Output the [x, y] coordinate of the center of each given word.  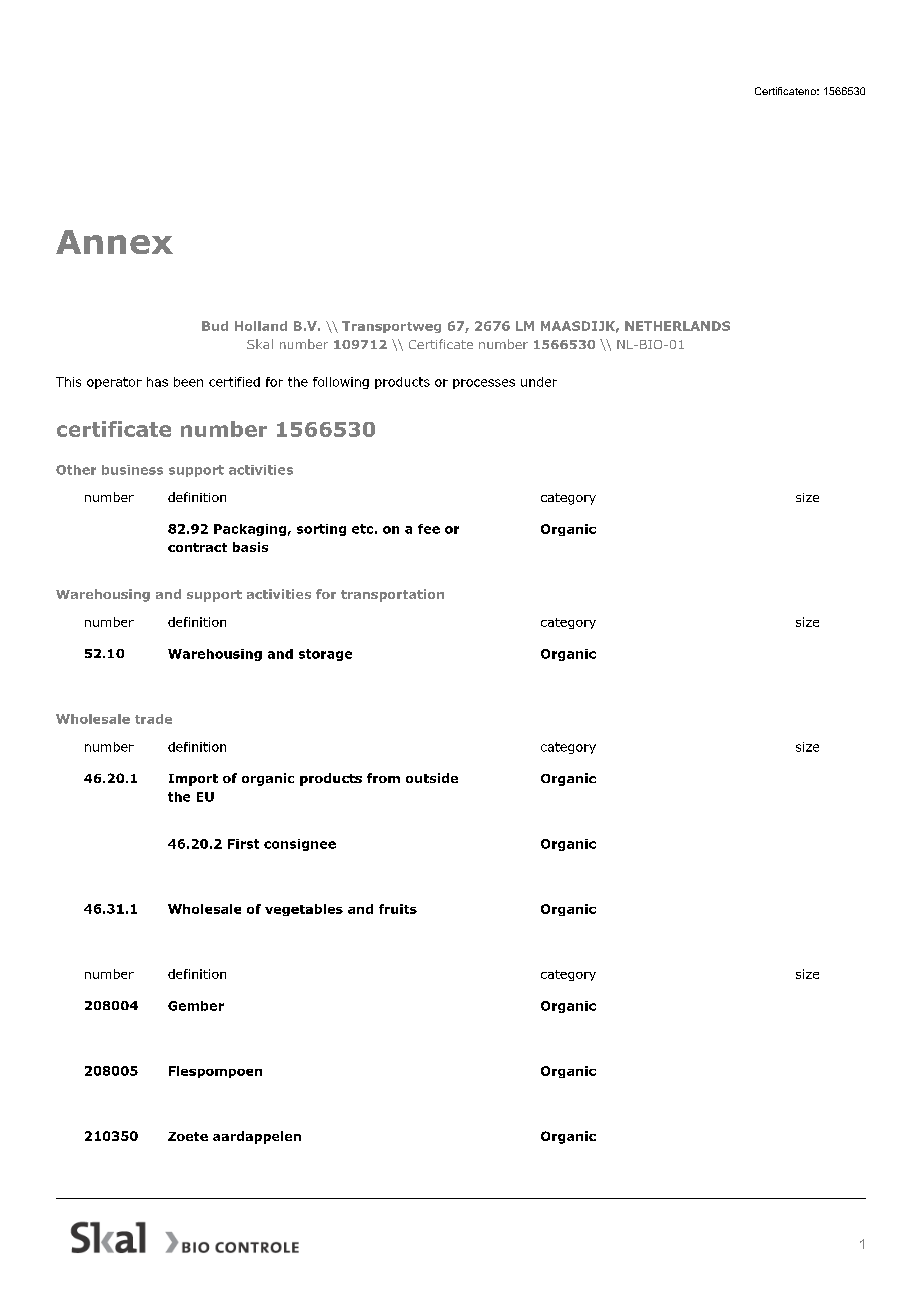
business [132, 470]
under [539, 382]
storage [325, 655]
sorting [321, 530]
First [243, 844]
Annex [114, 242]
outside [432, 778]
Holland [261, 326]
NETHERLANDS [677, 326]
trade [153, 719]
